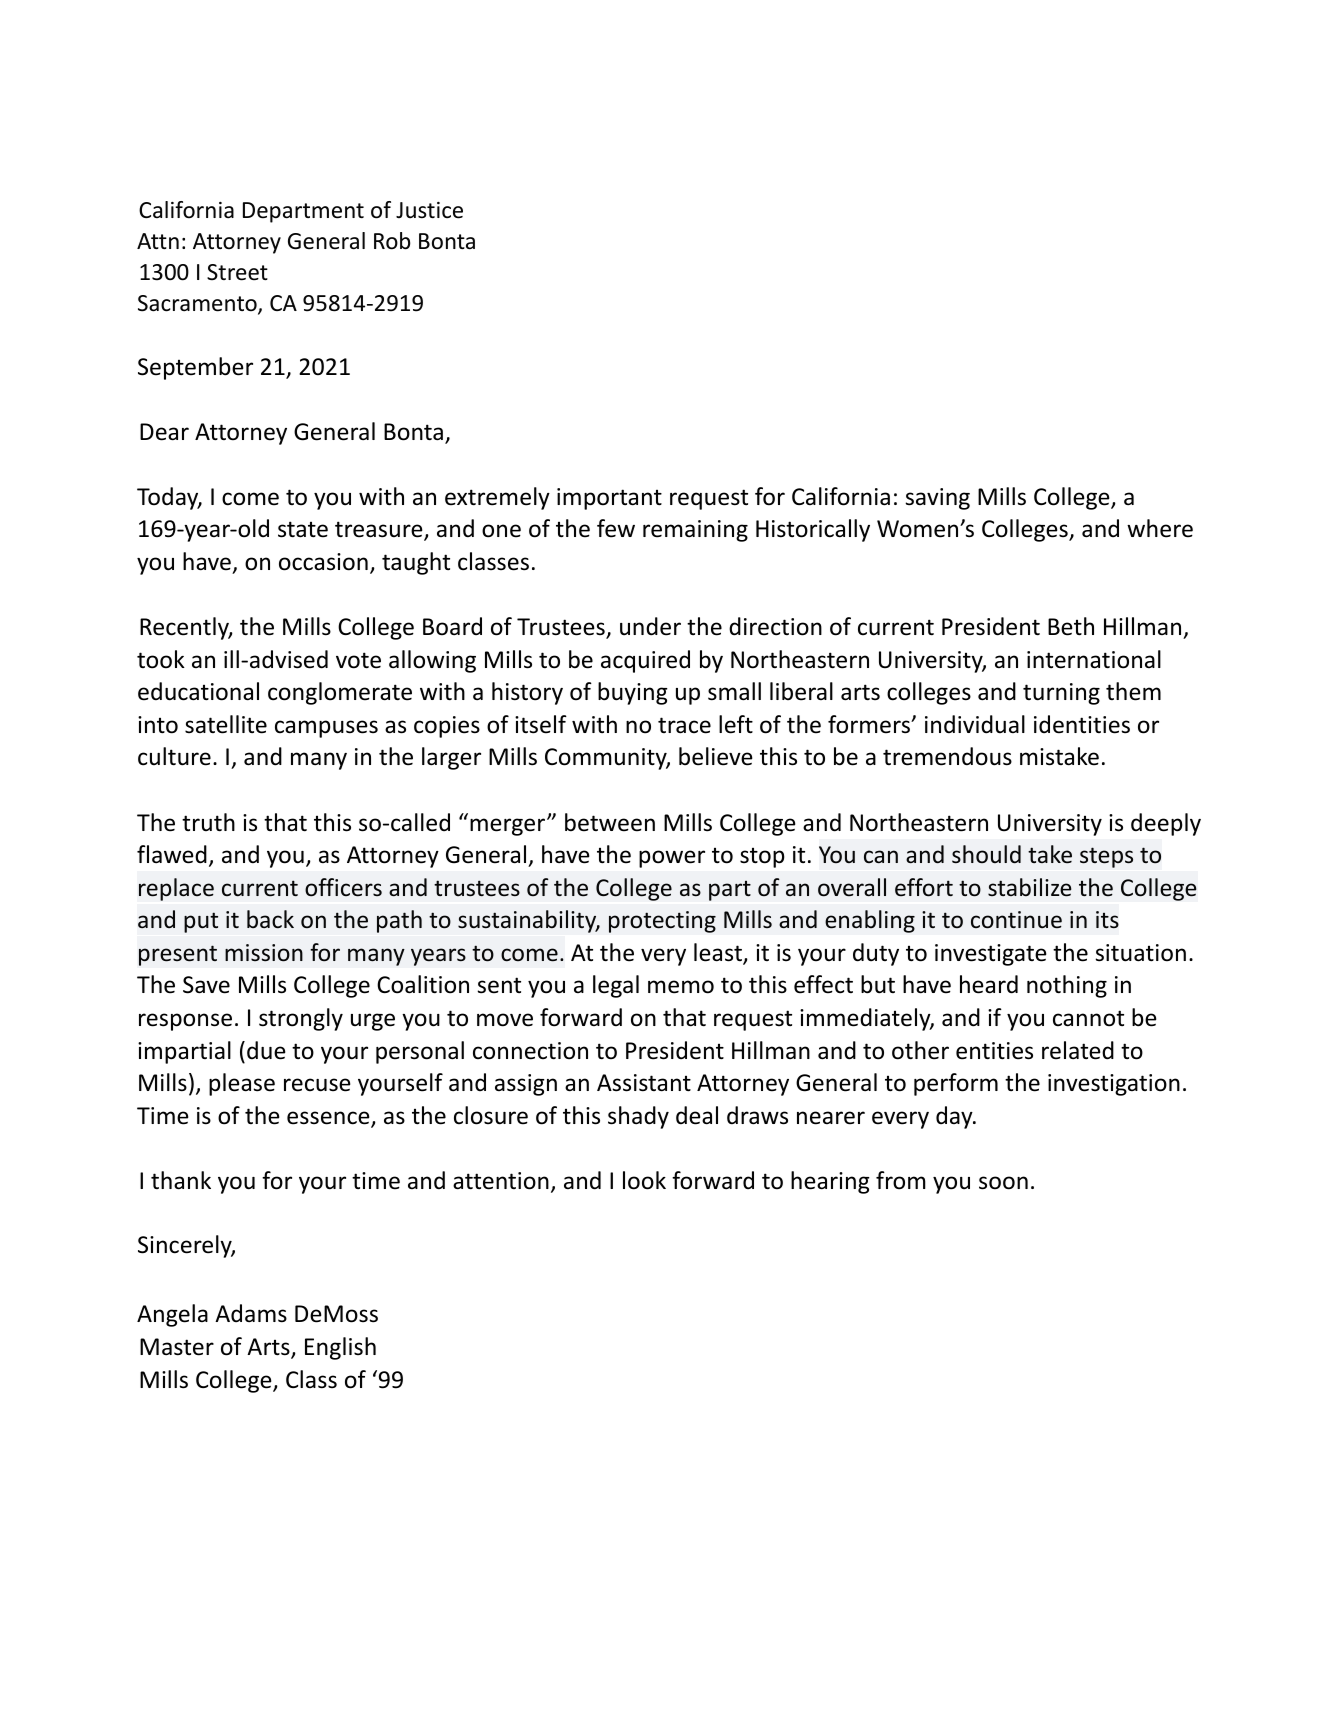 Image resolution: width=1330 pixels, height=1721 pixels. Describe the element at coordinates (251, 1313) in the screenshot. I see `Adams` at that location.
